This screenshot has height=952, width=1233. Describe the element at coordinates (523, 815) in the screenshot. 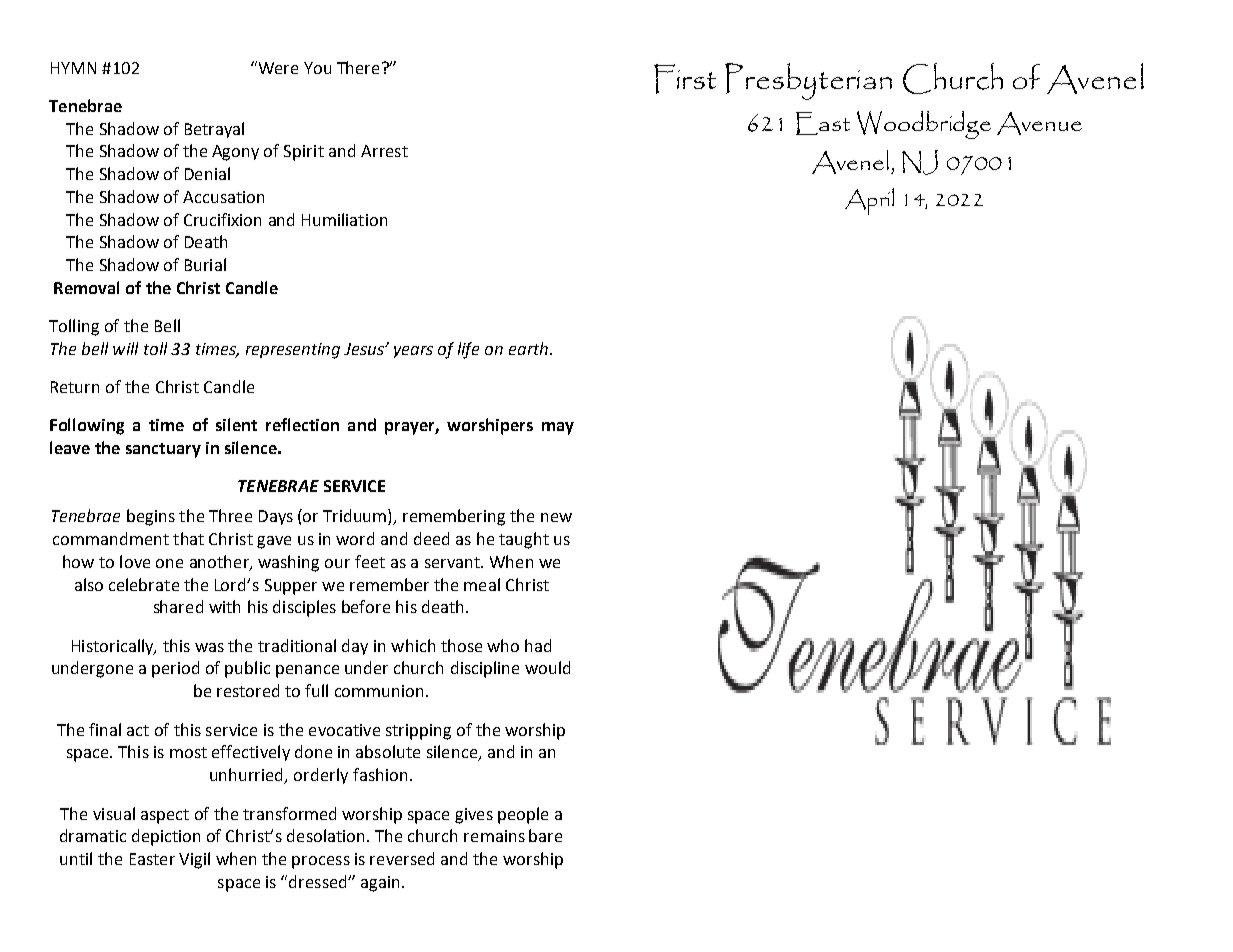

I see `people` at that location.
